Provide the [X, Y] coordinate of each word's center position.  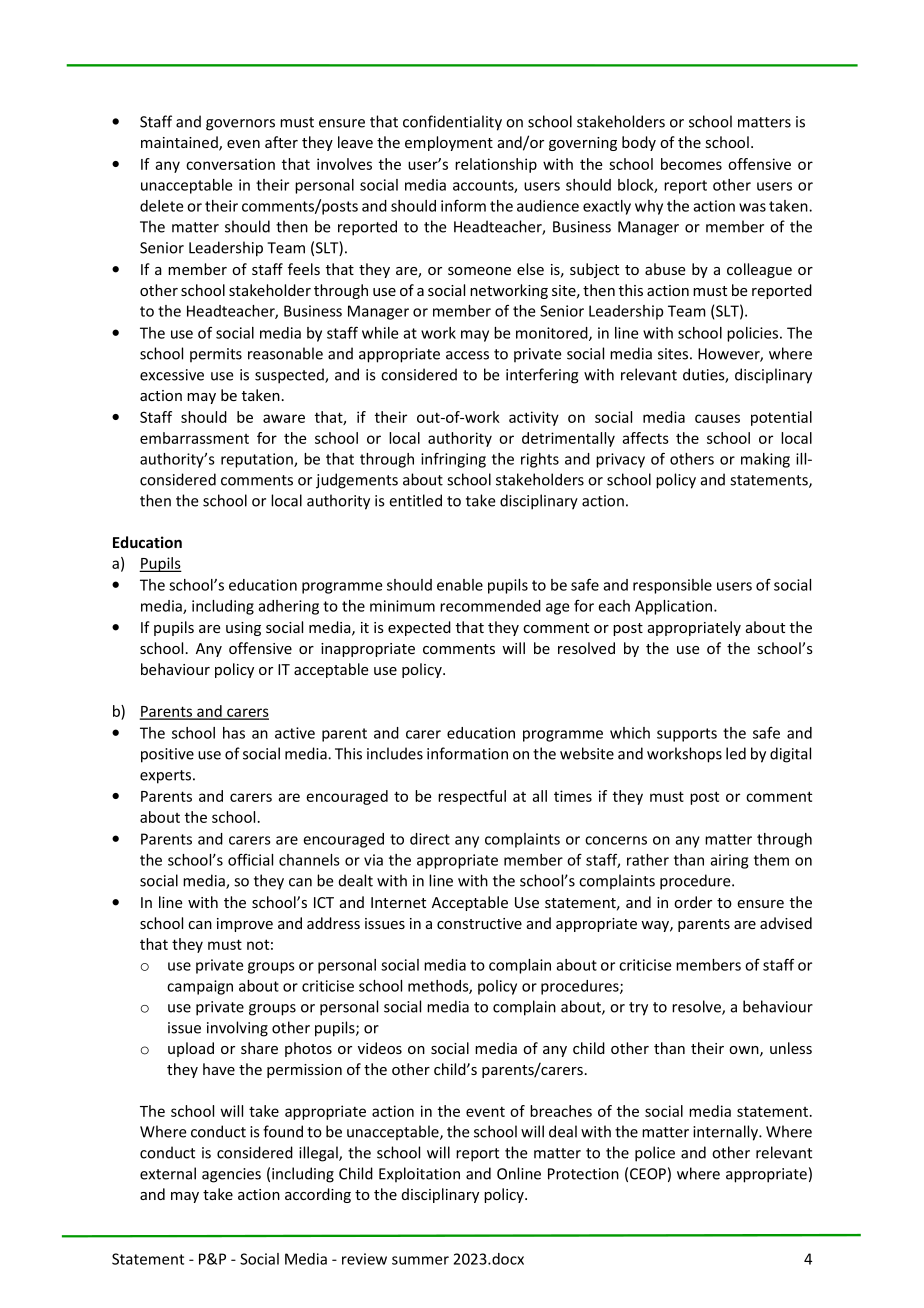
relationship [496, 165]
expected [419, 628]
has [234, 733]
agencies [231, 1175]
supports [687, 735]
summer [420, 1260]
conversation [230, 164]
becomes [691, 164]
